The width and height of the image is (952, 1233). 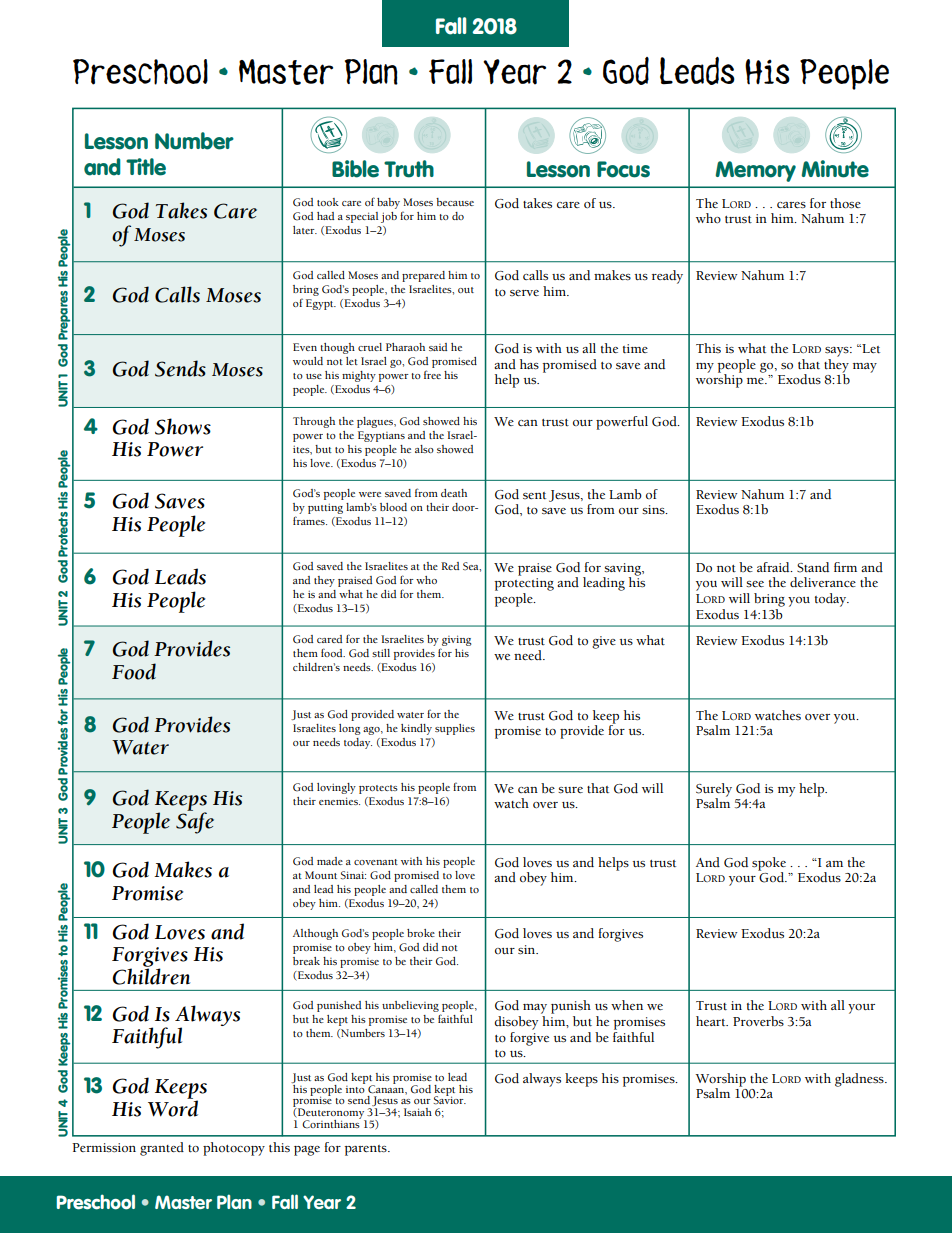 What do you see at coordinates (755, 584) in the image?
I see `see` at bounding box center [755, 584].
